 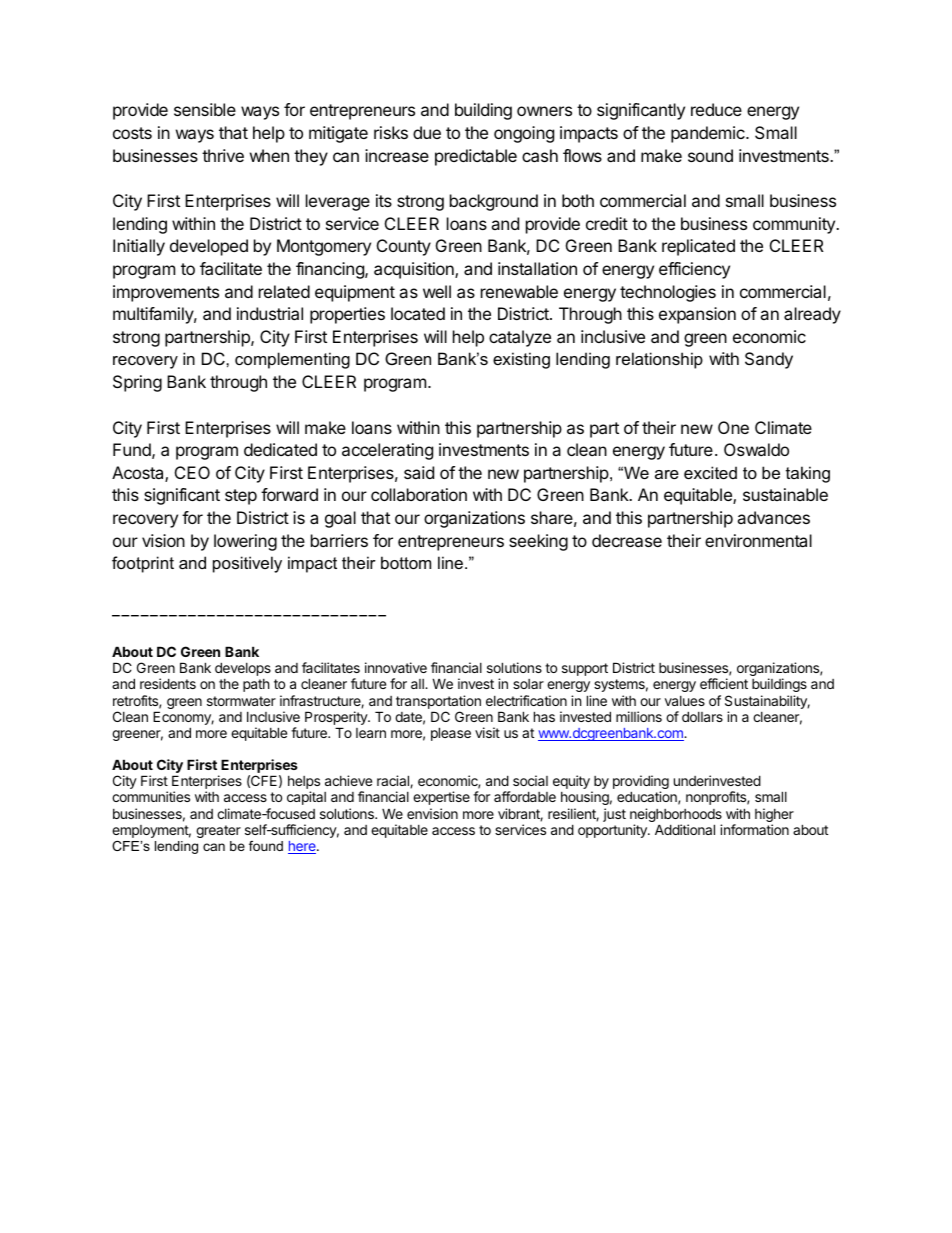 What do you see at coordinates (724, 683) in the screenshot?
I see `efficient` at bounding box center [724, 683].
